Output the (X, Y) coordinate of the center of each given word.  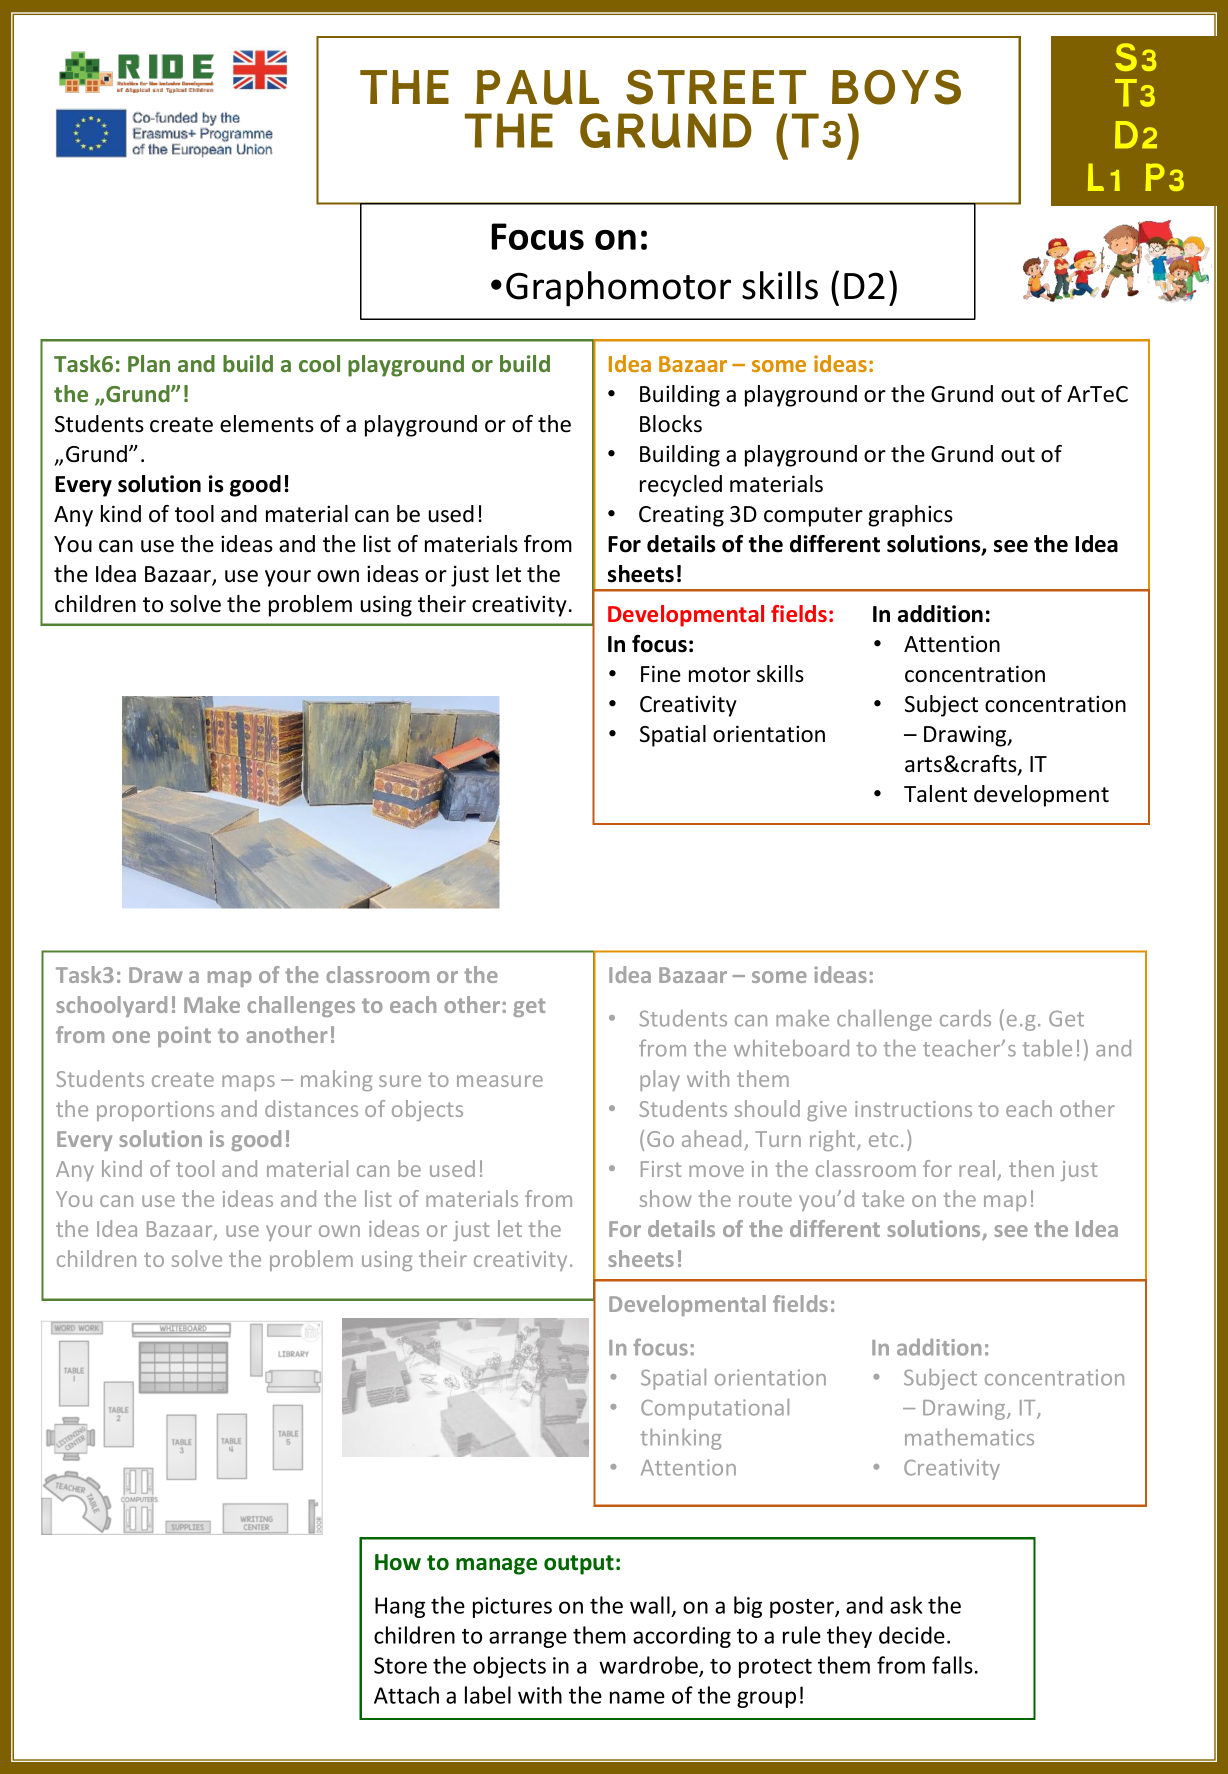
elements (267, 424)
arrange (528, 1639)
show (666, 1198)
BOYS (896, 87)
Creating (681, 516)
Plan (149, 363)
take (883, 1198)
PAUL (537, 87)
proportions (155, 1111)
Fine (661, 674)
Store (400, 1665)
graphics (910, 516)
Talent (935, 794)
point (184, 1036)
